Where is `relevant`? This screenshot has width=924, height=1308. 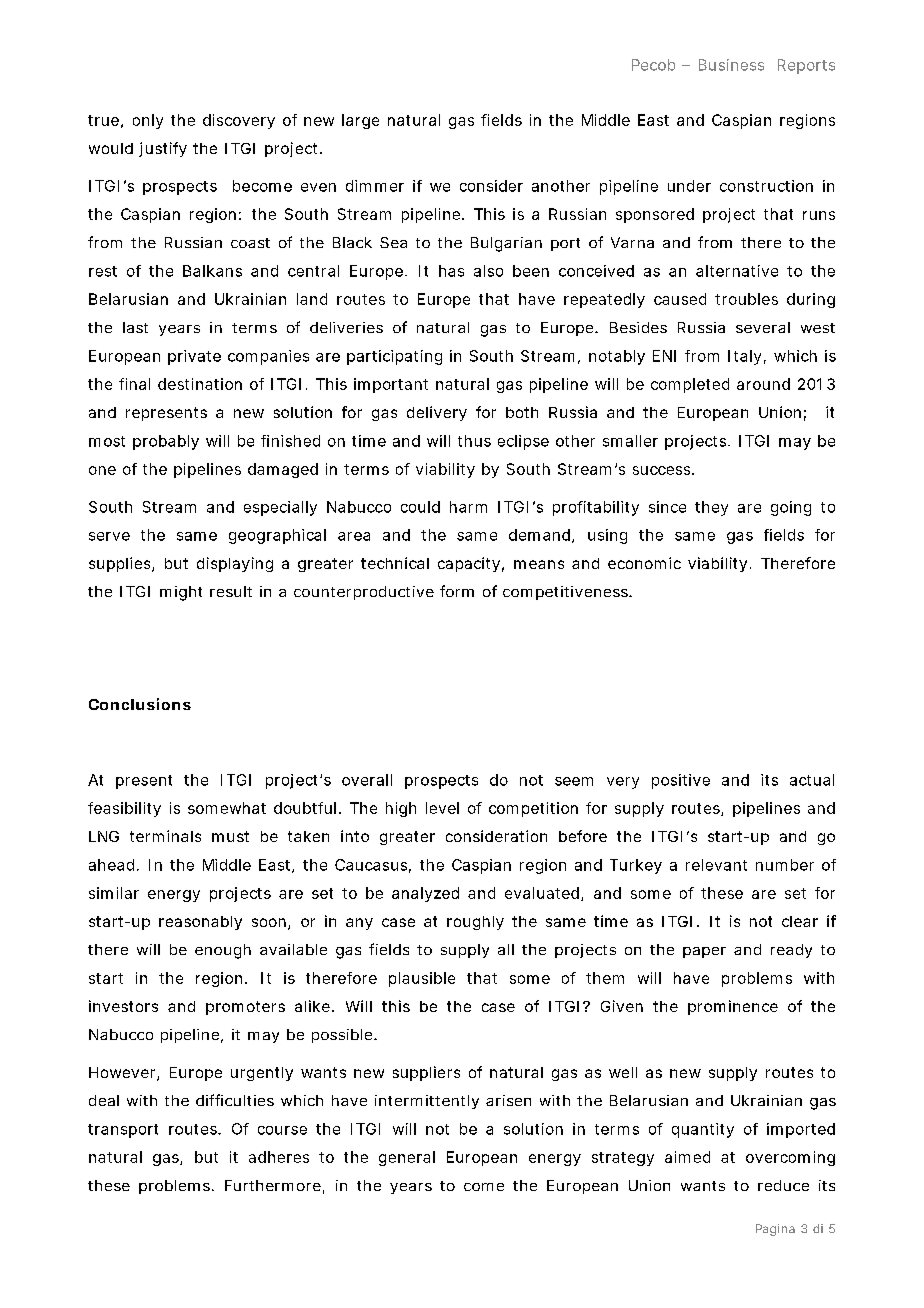 relevant is located at coordinates (716, 865).
